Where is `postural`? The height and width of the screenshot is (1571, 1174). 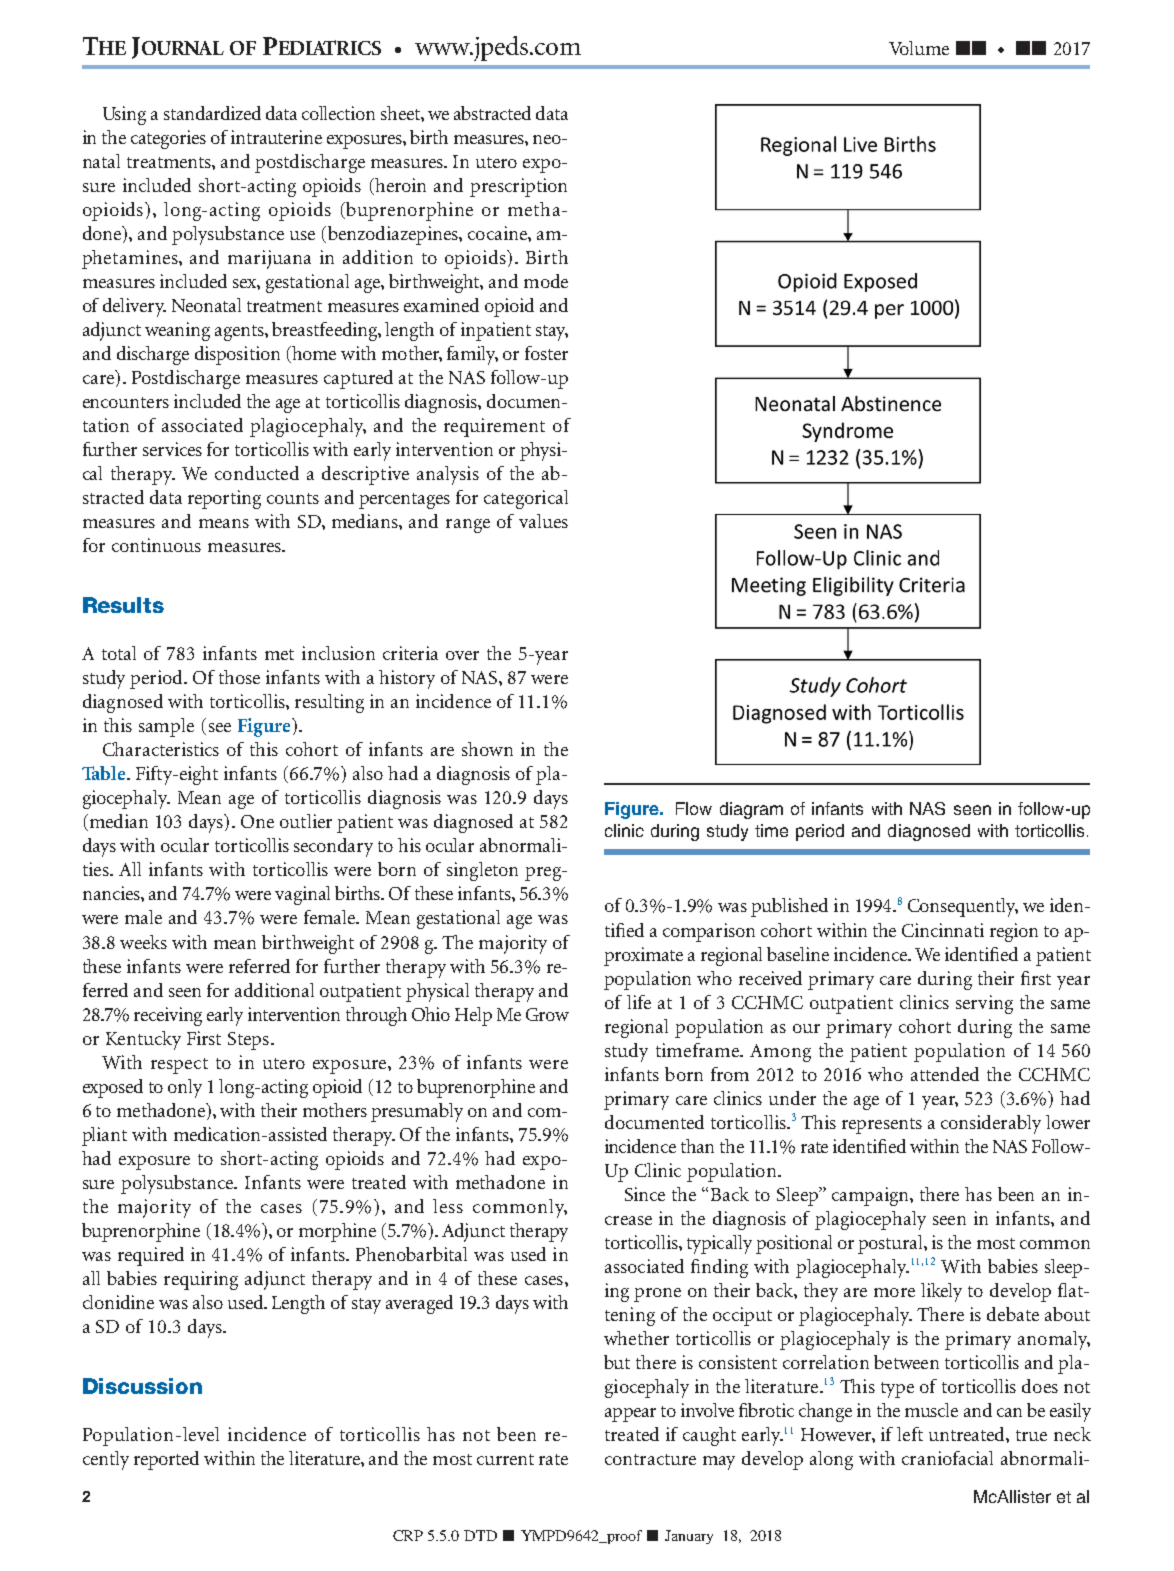 postural is located at coordinates (891, 1244).
